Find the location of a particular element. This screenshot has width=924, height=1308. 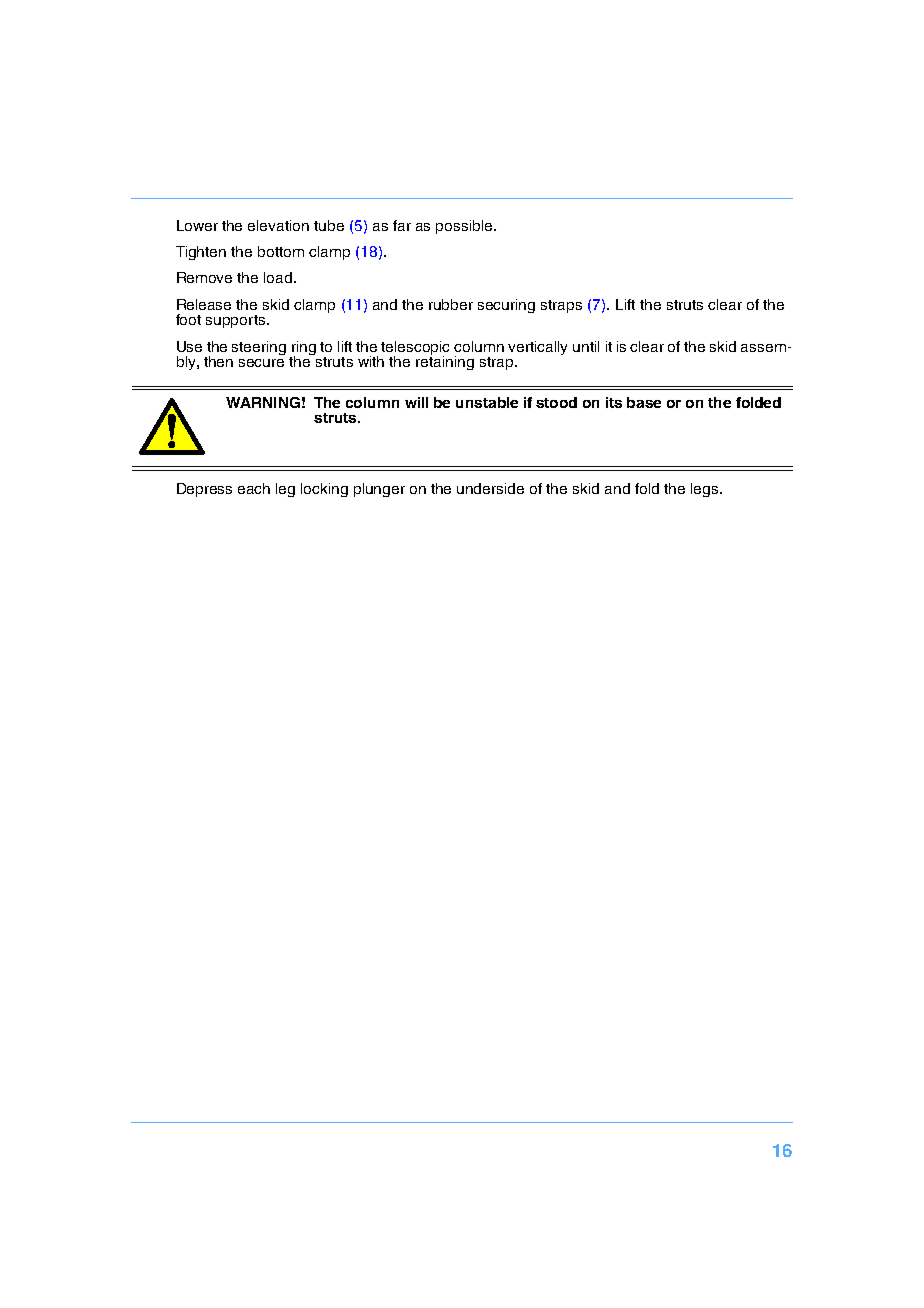

legs is located at coordinates (706, 490).
